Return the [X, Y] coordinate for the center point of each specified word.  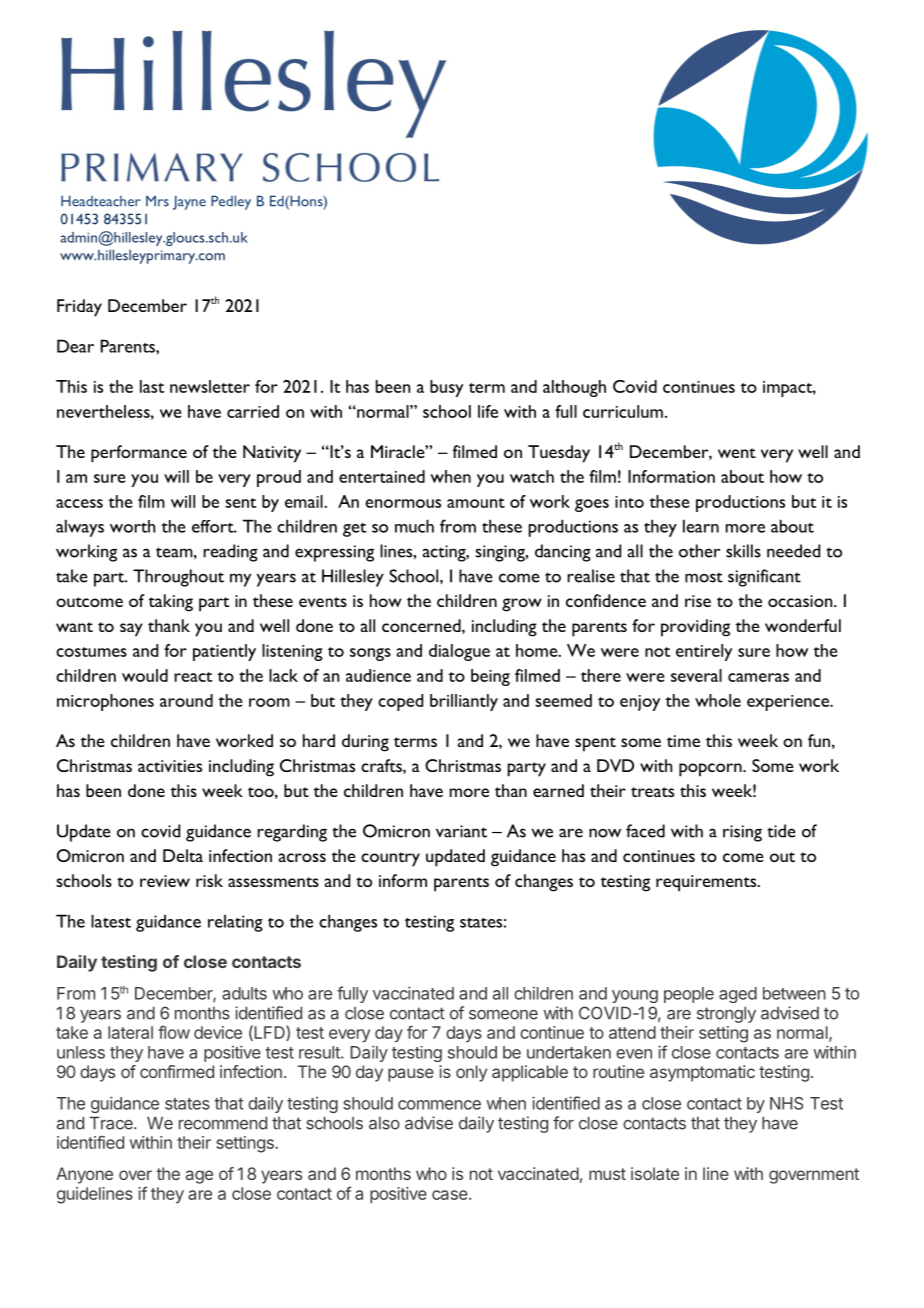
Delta [183, 855]
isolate [655, 1173]
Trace [112, 1123]
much [414, 526]
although [574, 388]
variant [461, 831]
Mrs [157, 201]
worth [132, 526]
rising [742, 833]
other [699, 551]
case [451, 1195]
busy [446, 388]
